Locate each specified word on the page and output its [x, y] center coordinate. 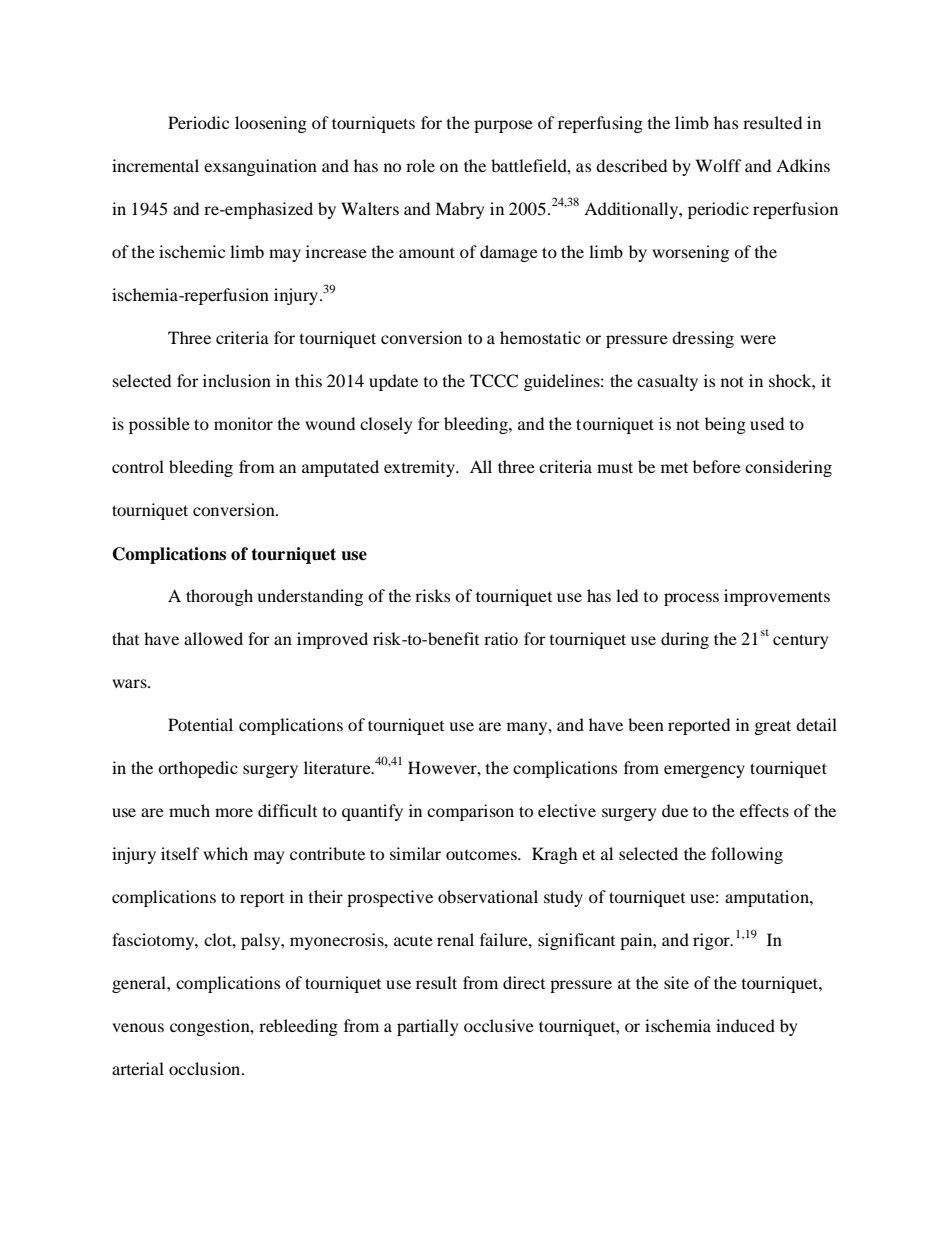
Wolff [718, 165]
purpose [503, 126]
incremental [155, 165]
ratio [501, 638]
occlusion [206, 1068]
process [691, 599]
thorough [219, 597]
